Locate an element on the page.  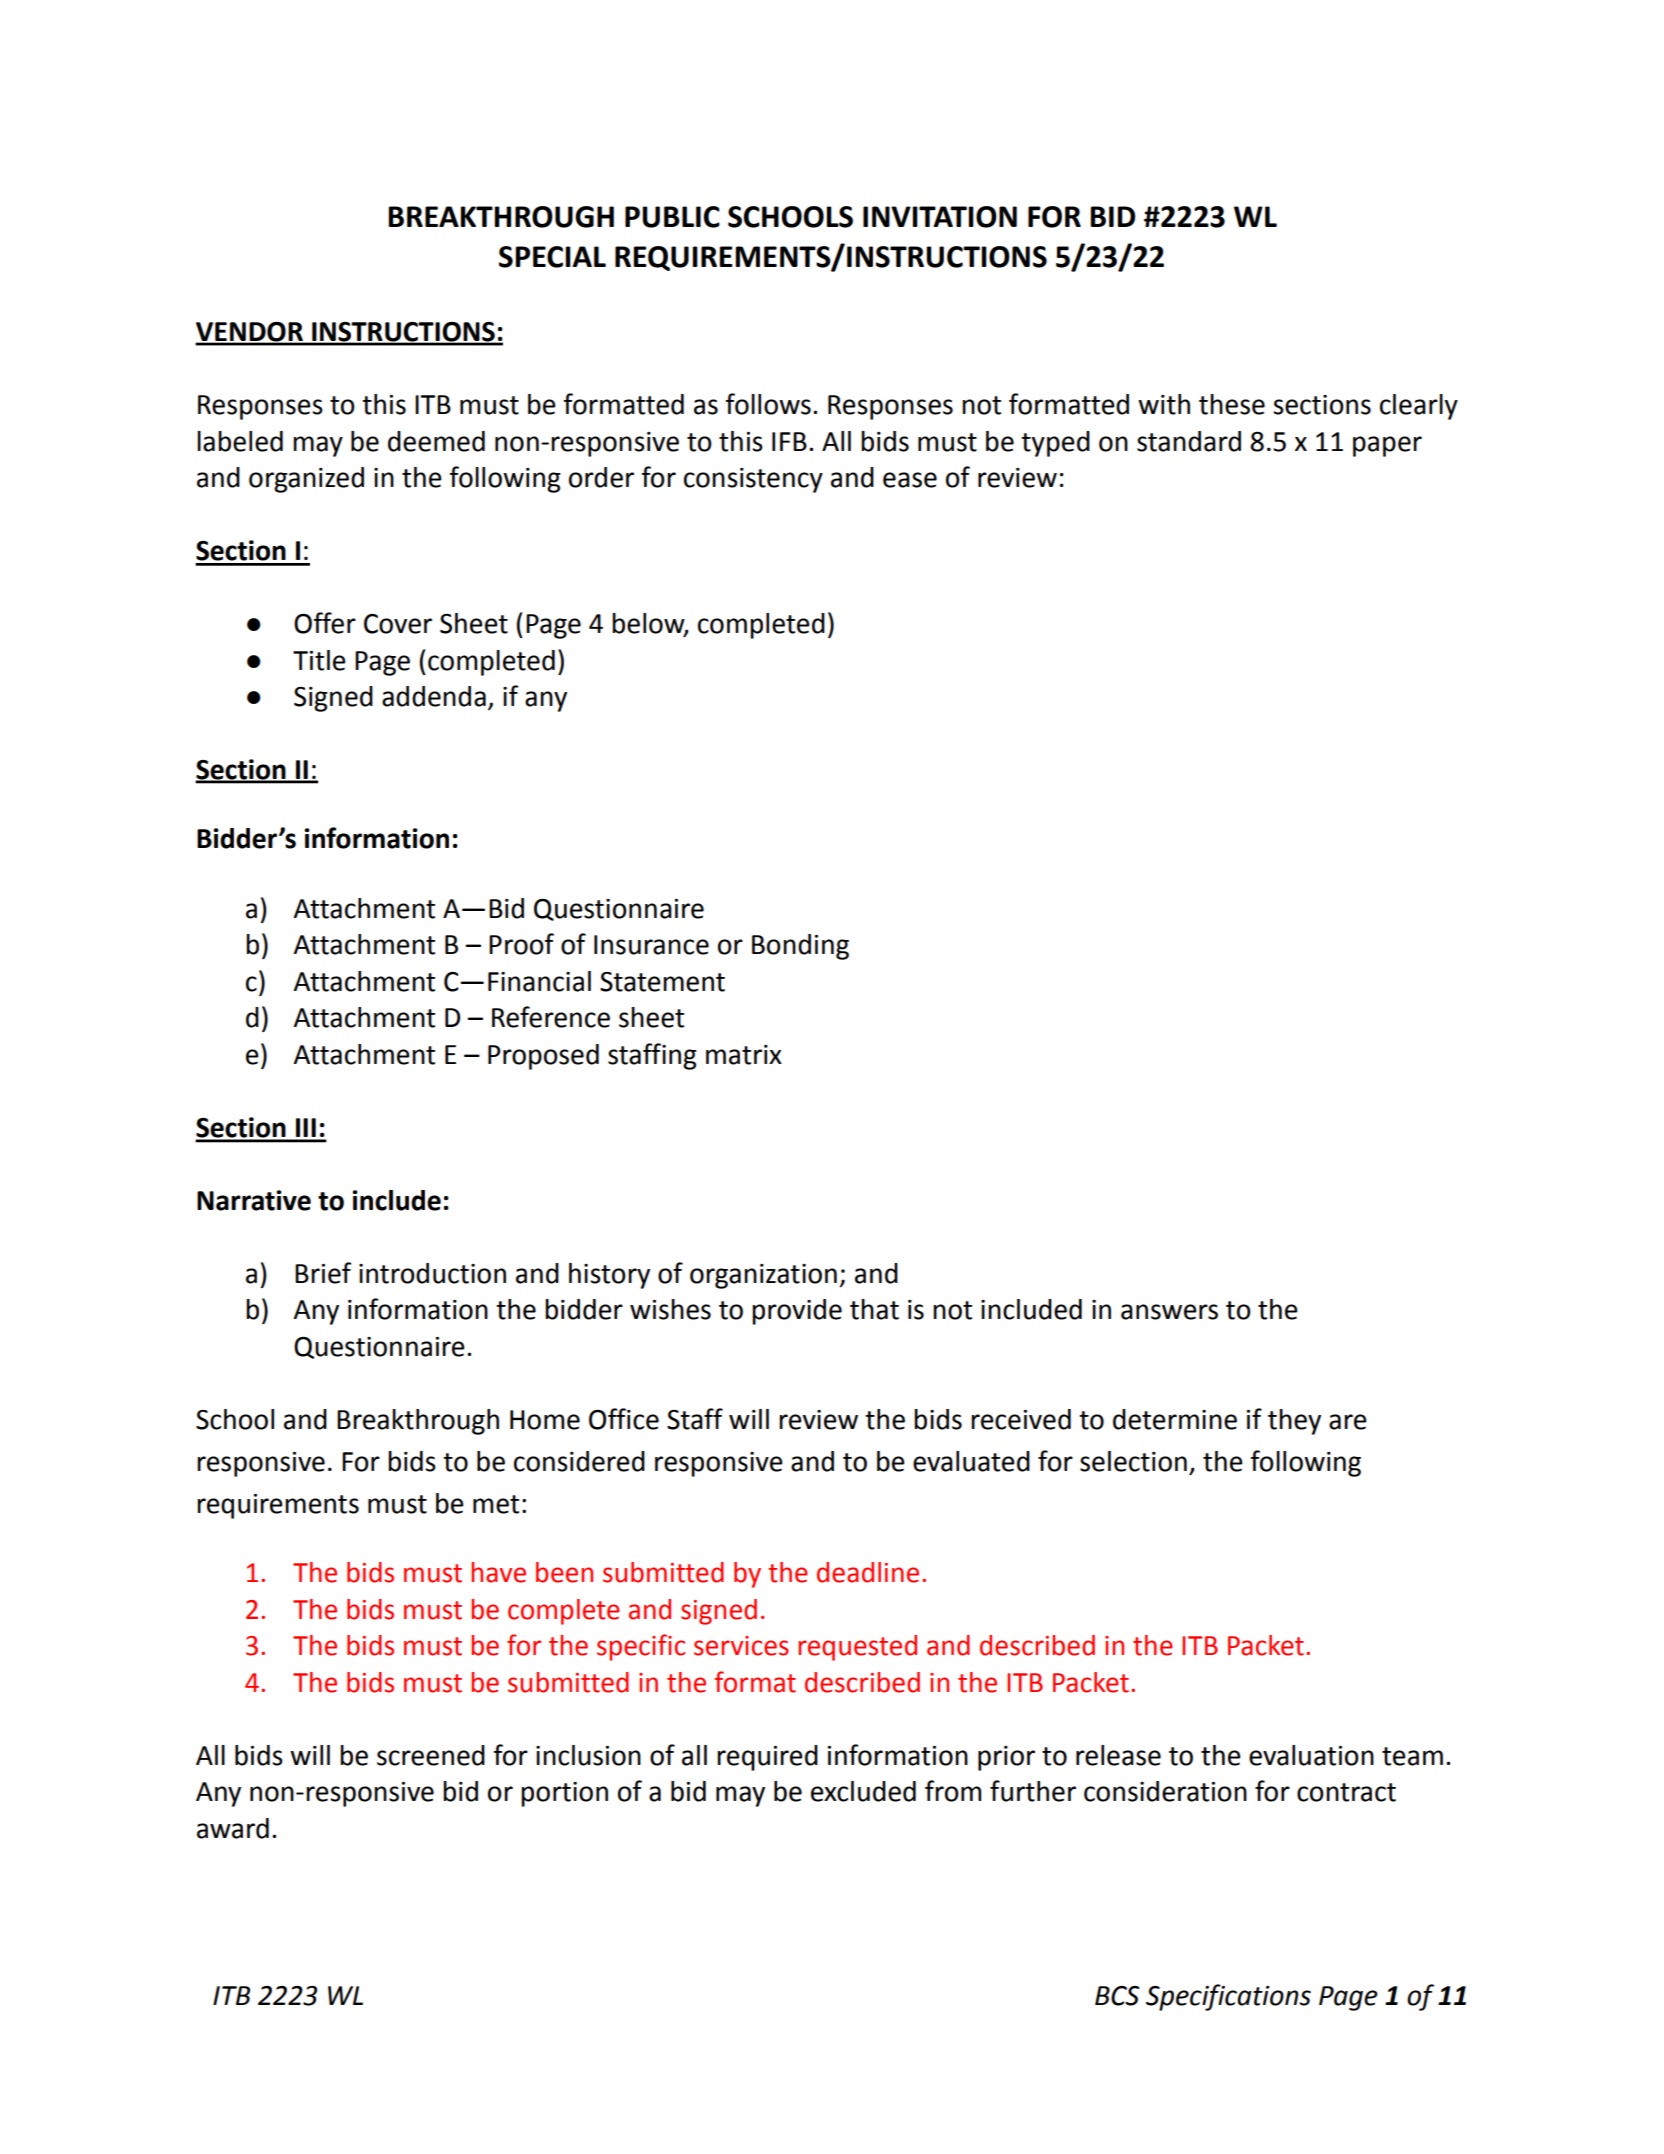
deadline is located at coordinates (868, 1572).
